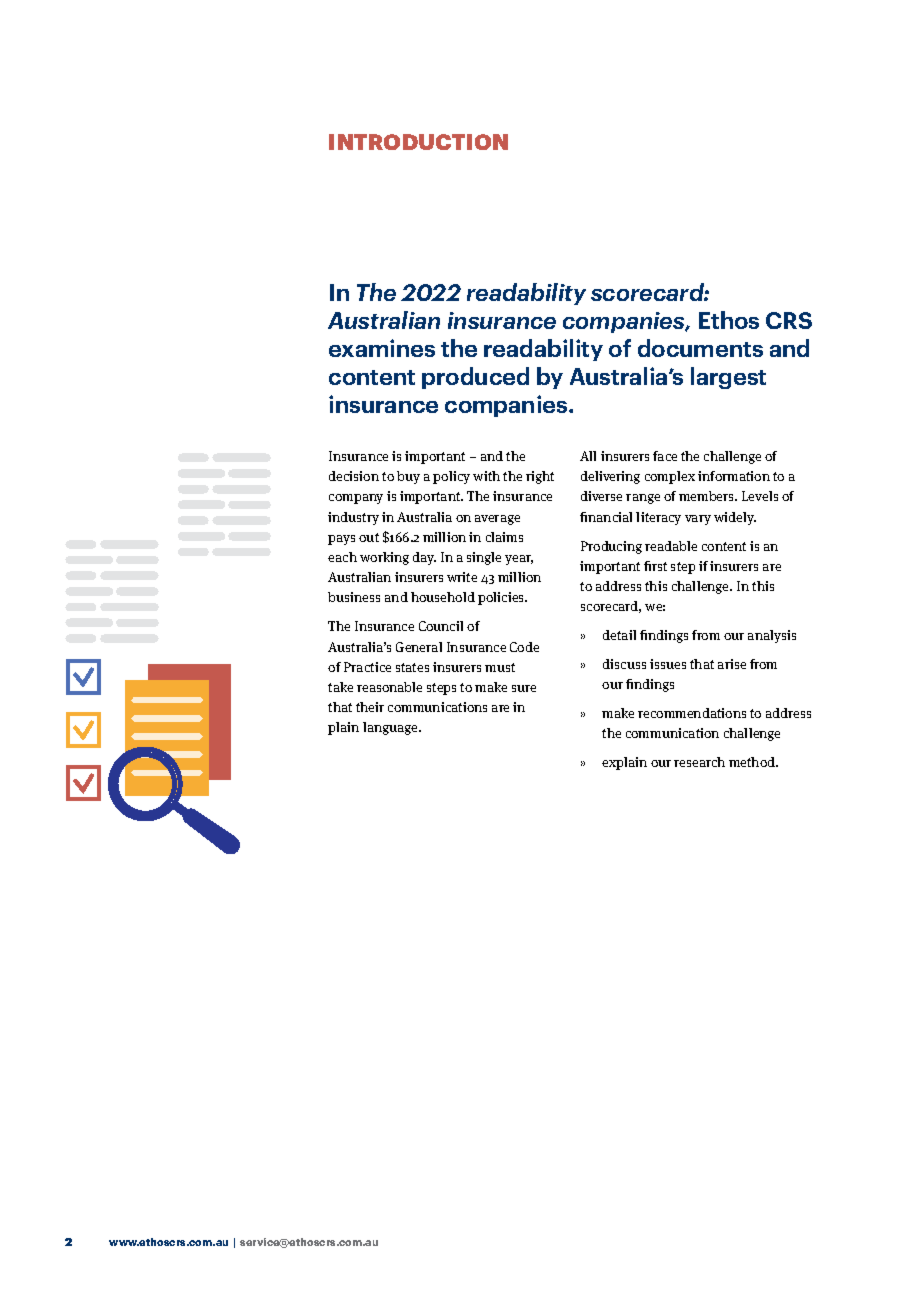  Describe the element at coordinates (475, 378) in the page. I see `produced` at that location.
